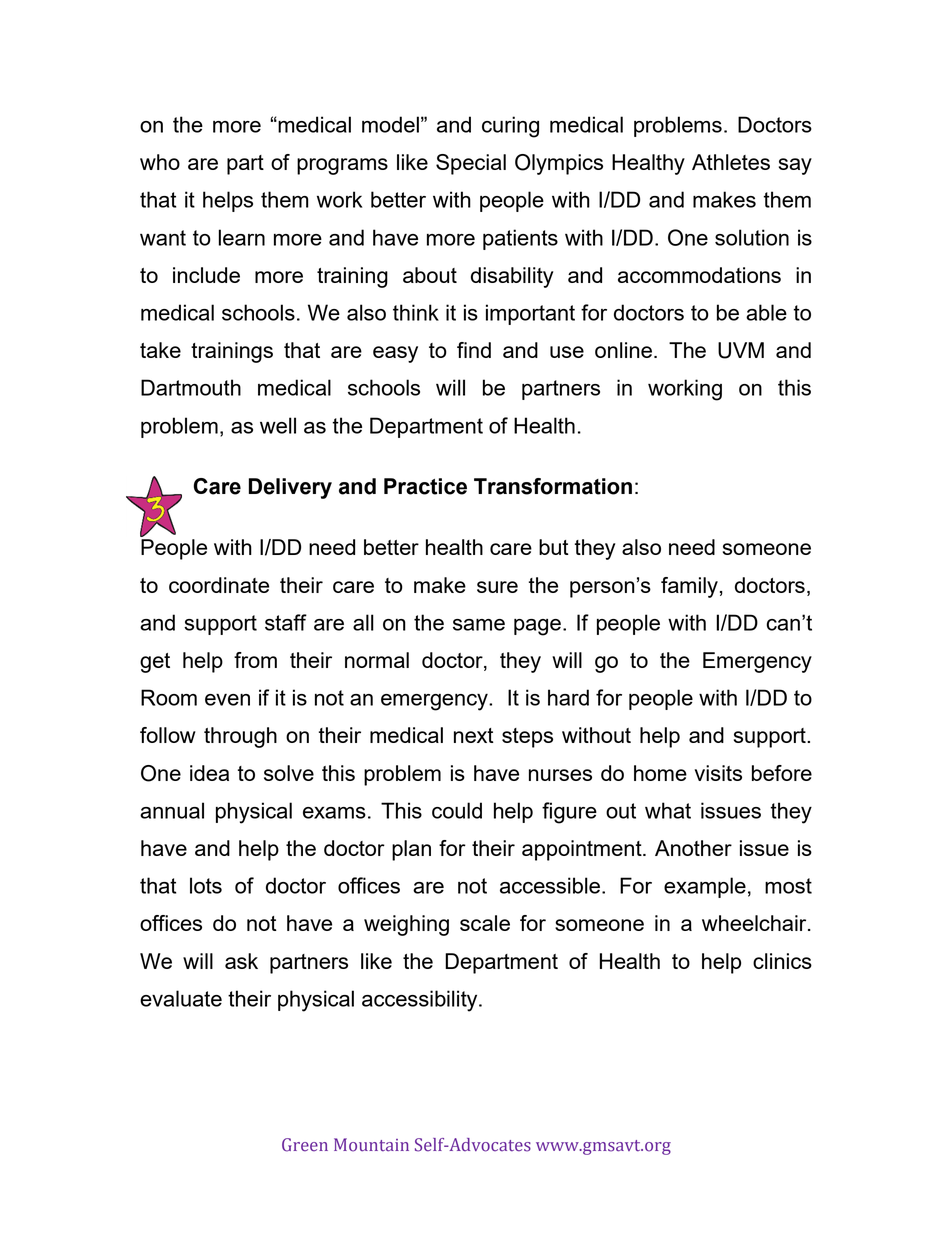 The height and width of the image is (1233, 952). What do you see at coordinates (731, 162) in the image?
I see `Athletes` at bounding box center [731, 162].
